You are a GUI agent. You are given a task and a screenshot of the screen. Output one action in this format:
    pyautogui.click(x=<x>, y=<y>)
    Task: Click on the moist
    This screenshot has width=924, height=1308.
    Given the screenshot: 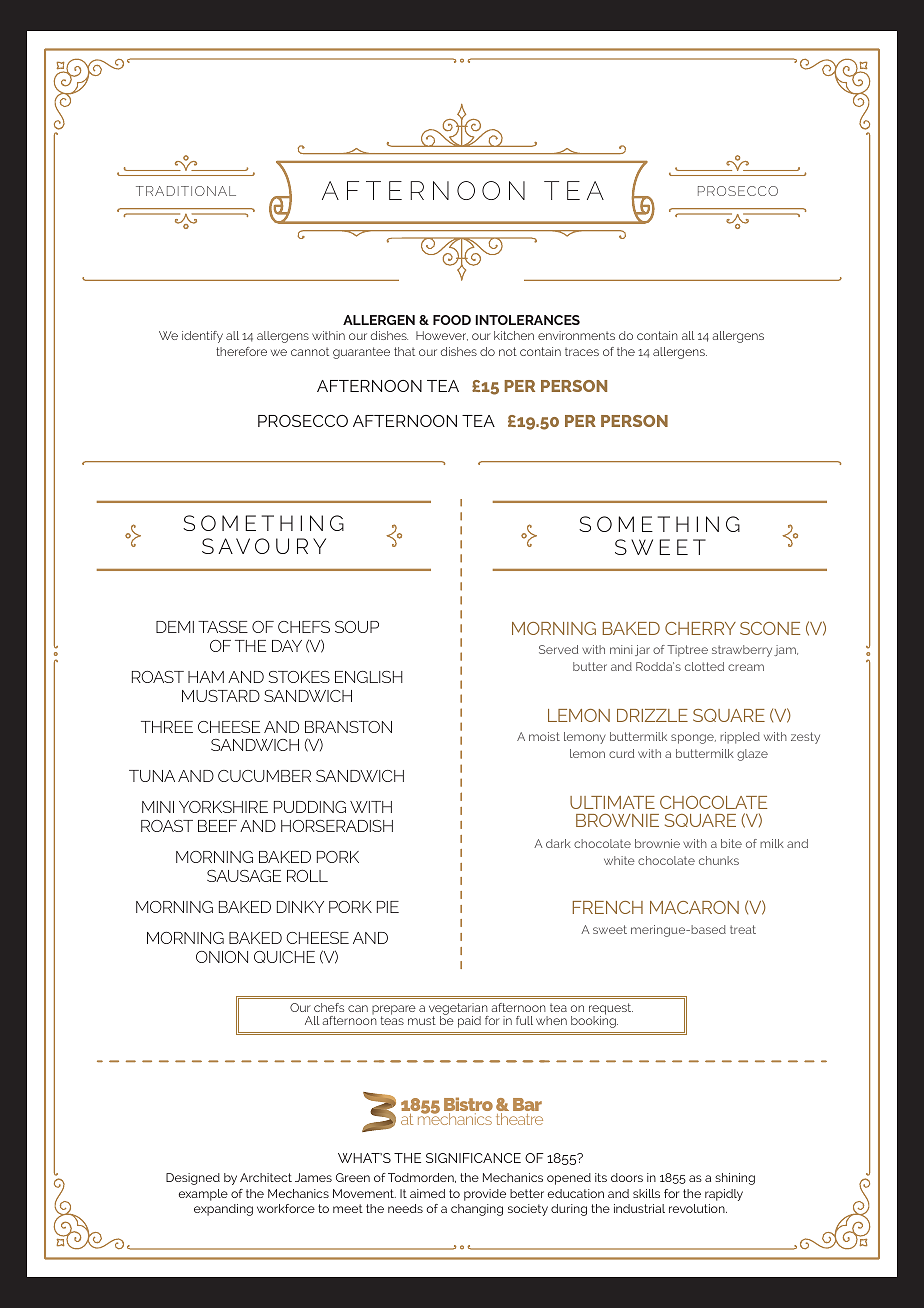 What is the action you would take?
    pyautogui.click(x=544, y=736)
